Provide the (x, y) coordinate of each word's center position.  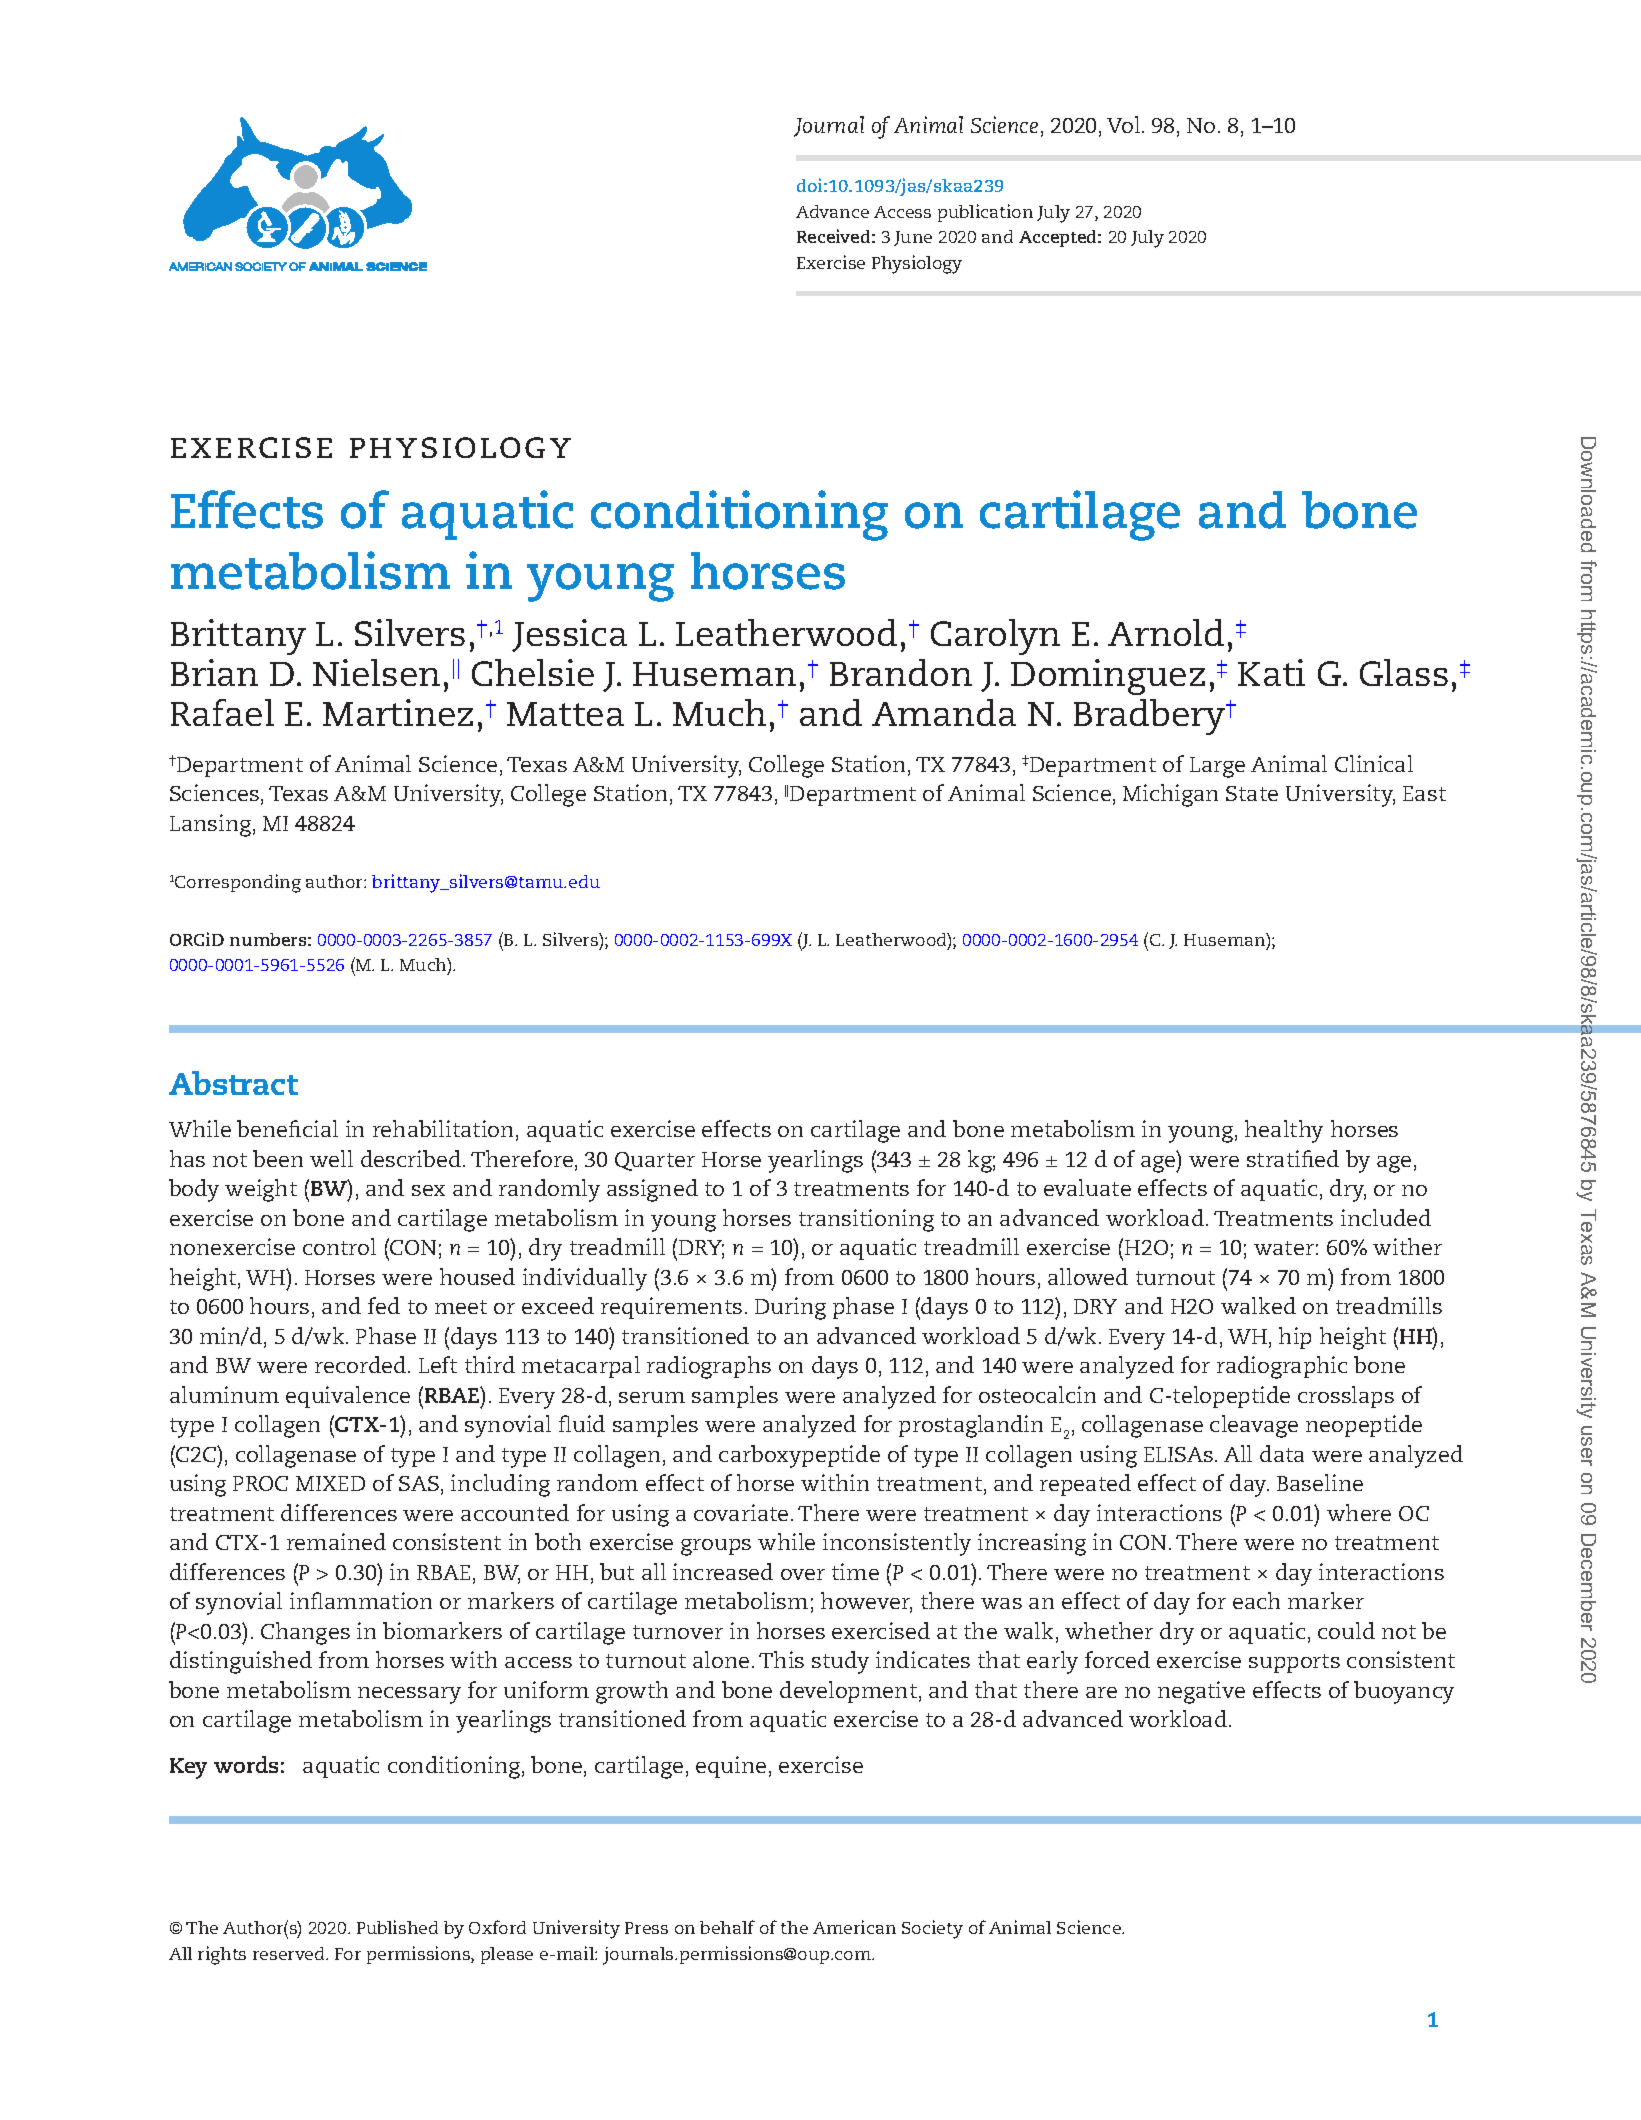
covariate (741, 1512)
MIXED (330, 1483)
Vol (1125, 124)
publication (985, 213)
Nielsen (376, 672)
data (1282, 1453)
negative (1201, 1692)
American (854, 1927)
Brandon (901, 672)
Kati (1271, 672)
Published (397, 1927)
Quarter (655, 1161)
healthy (1284, 1131)
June (913, 238)
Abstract (233, 1083)
